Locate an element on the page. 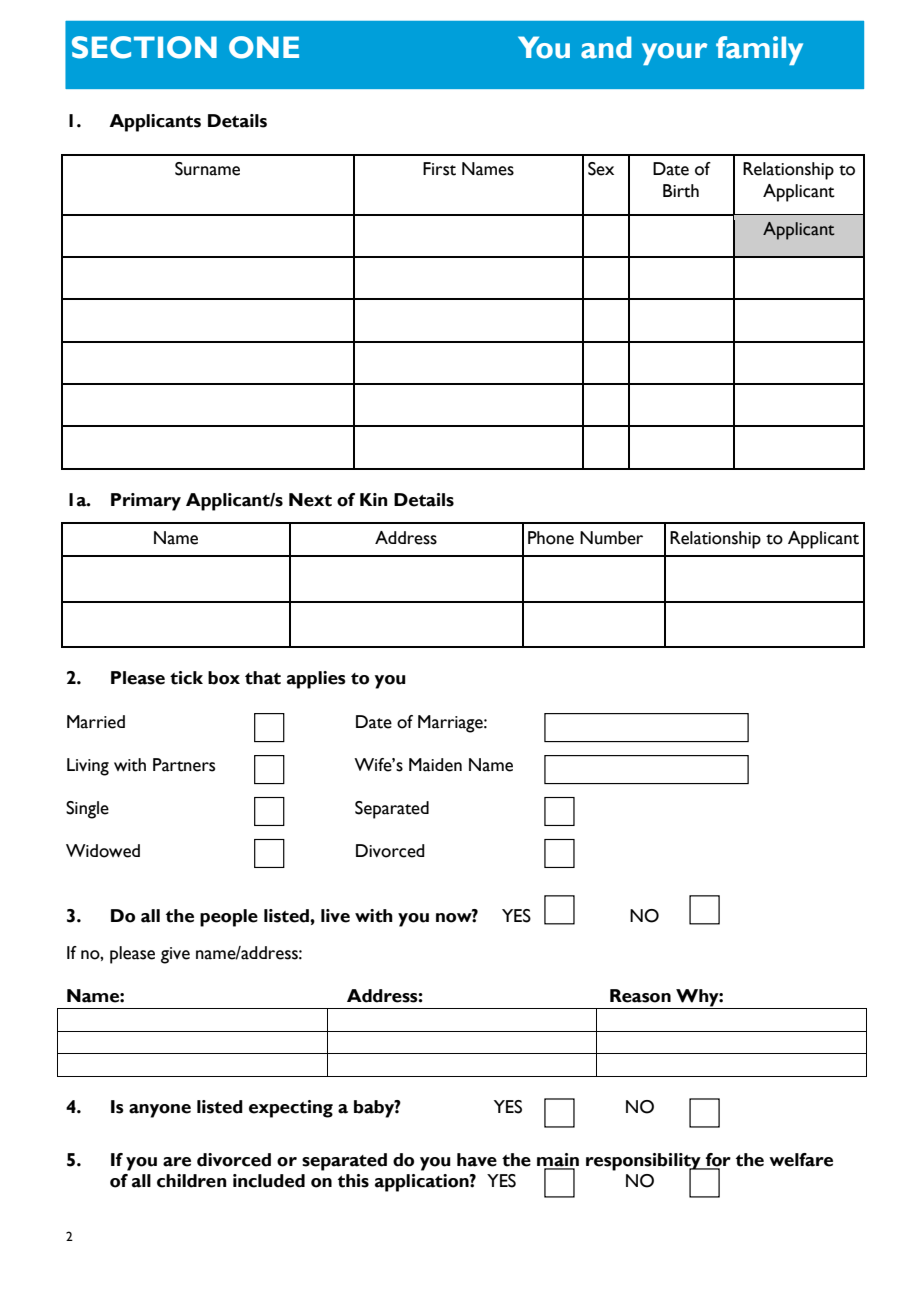  people is located at coordinates (229, 918).
